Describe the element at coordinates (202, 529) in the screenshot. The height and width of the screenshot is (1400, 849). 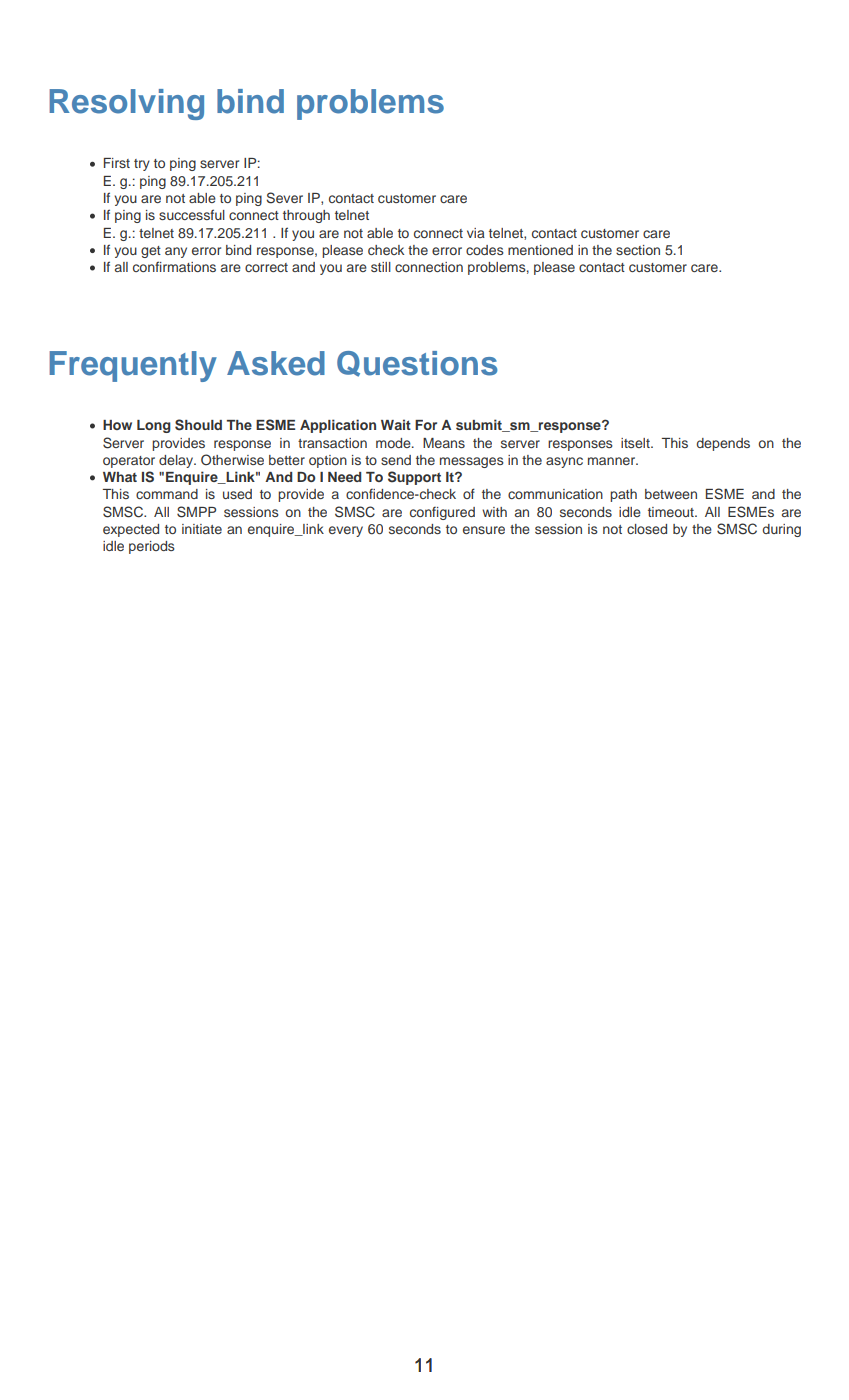
I see `initiate` at that location.
